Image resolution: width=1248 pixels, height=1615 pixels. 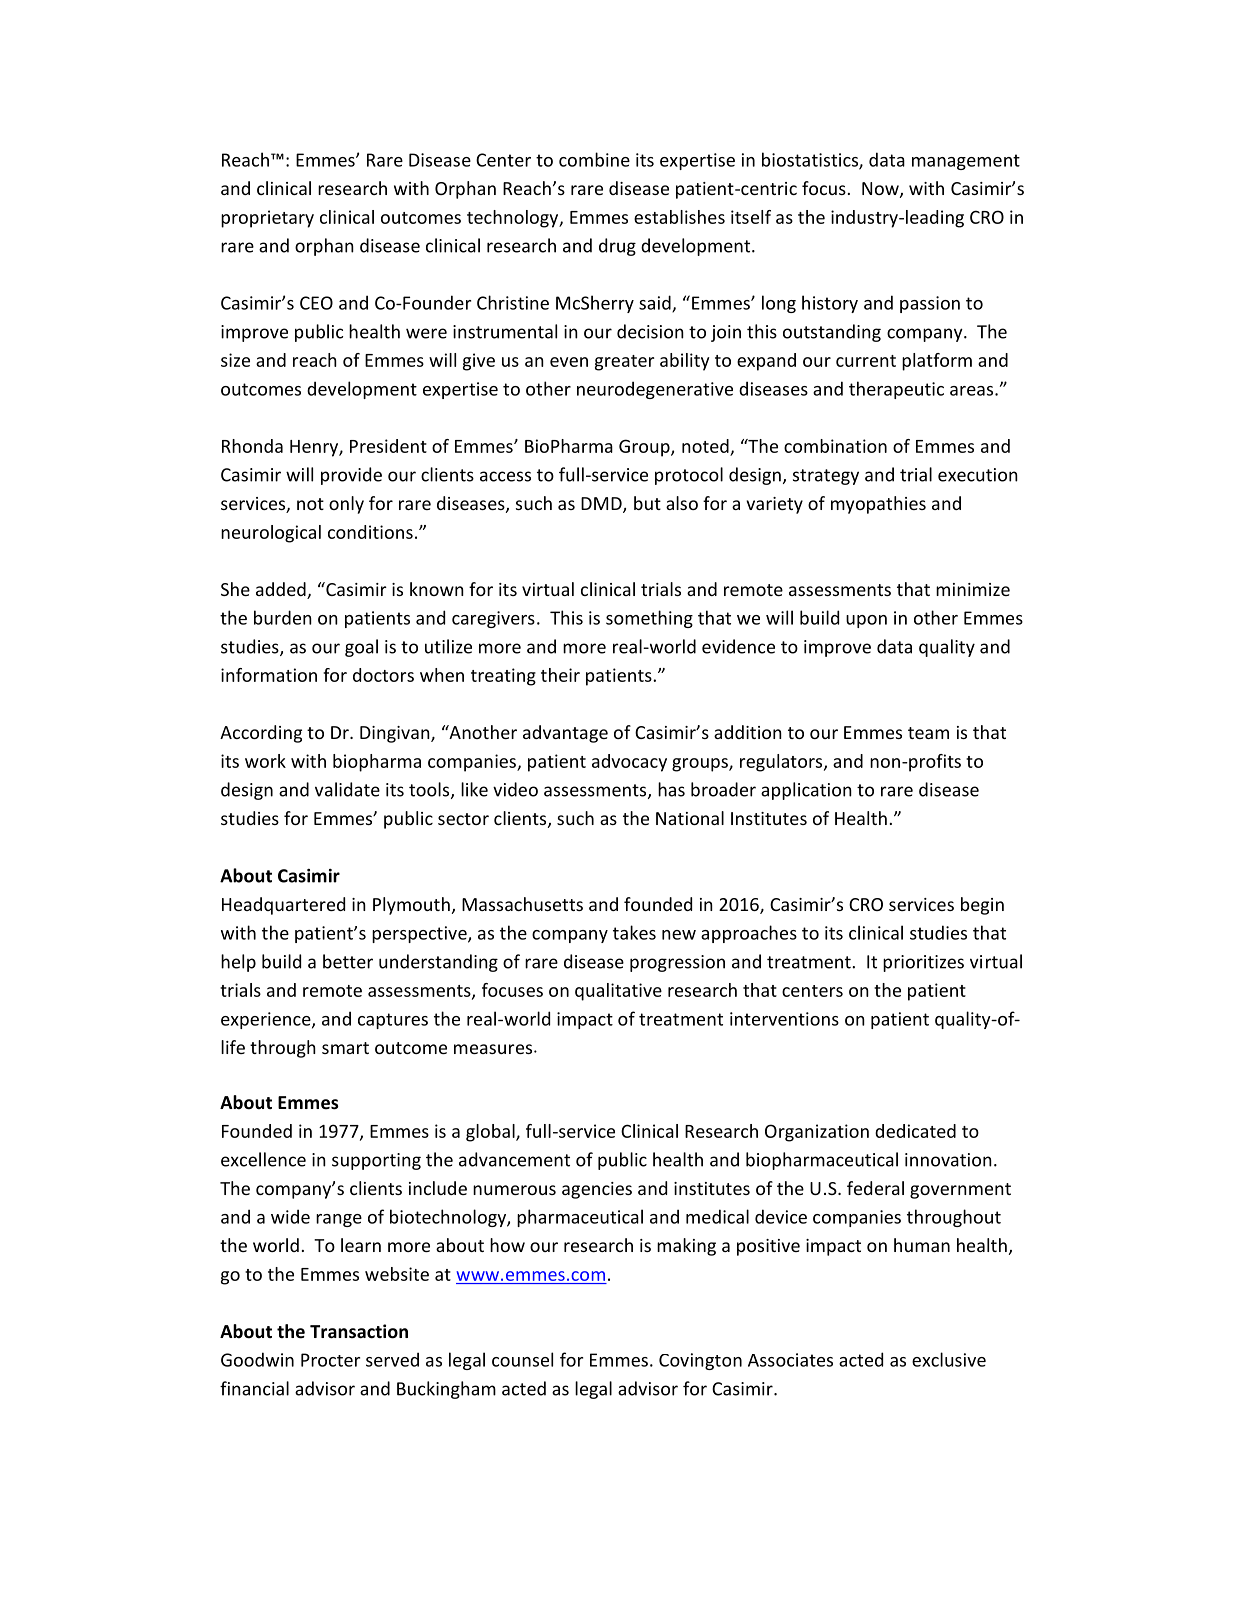 What do you see at coordinates (594, 159) in the page?
I see `combine` at bounding box center [594, 159].
